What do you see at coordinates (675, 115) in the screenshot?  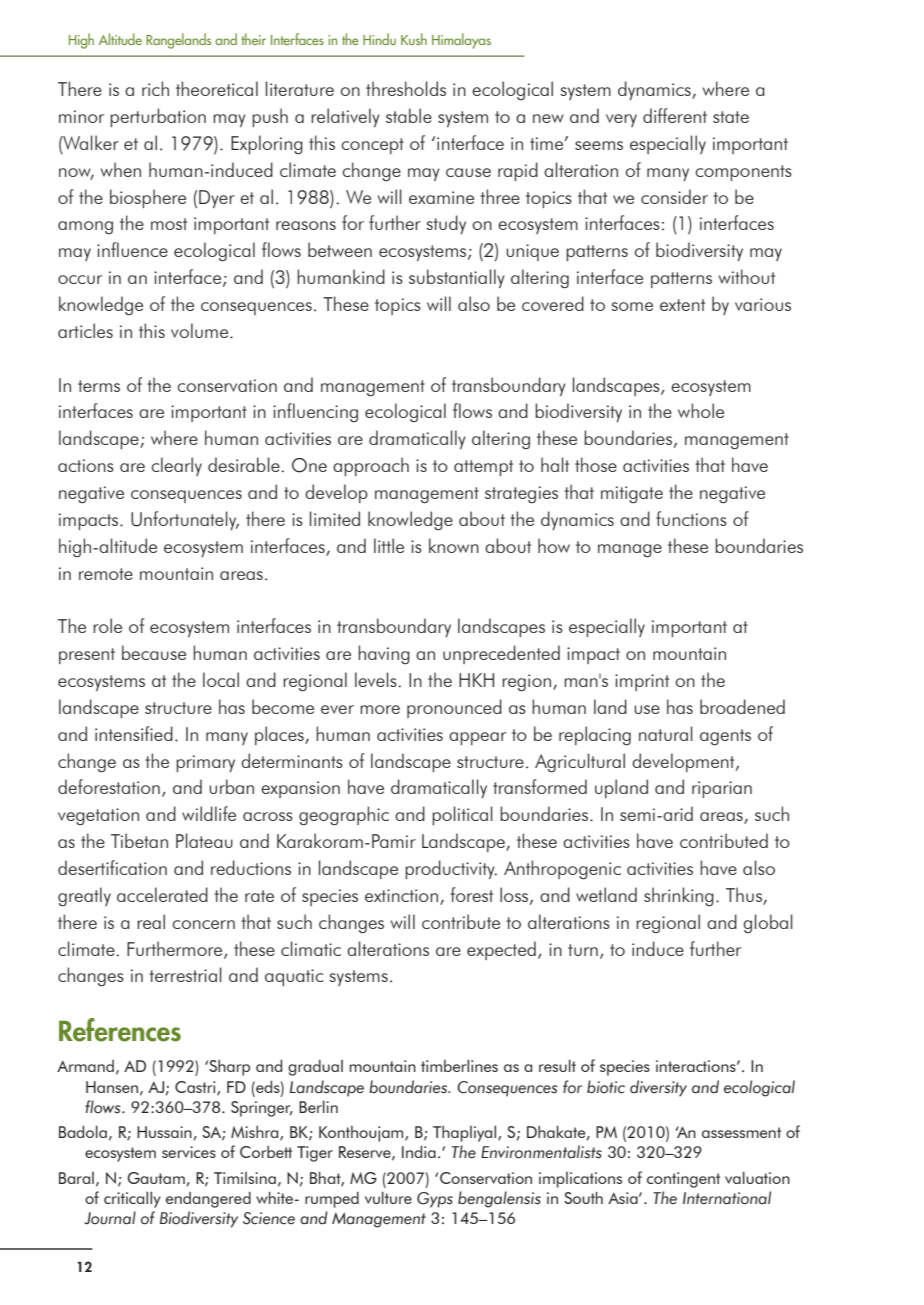 I see `different` at bounding box center [675, 115].
